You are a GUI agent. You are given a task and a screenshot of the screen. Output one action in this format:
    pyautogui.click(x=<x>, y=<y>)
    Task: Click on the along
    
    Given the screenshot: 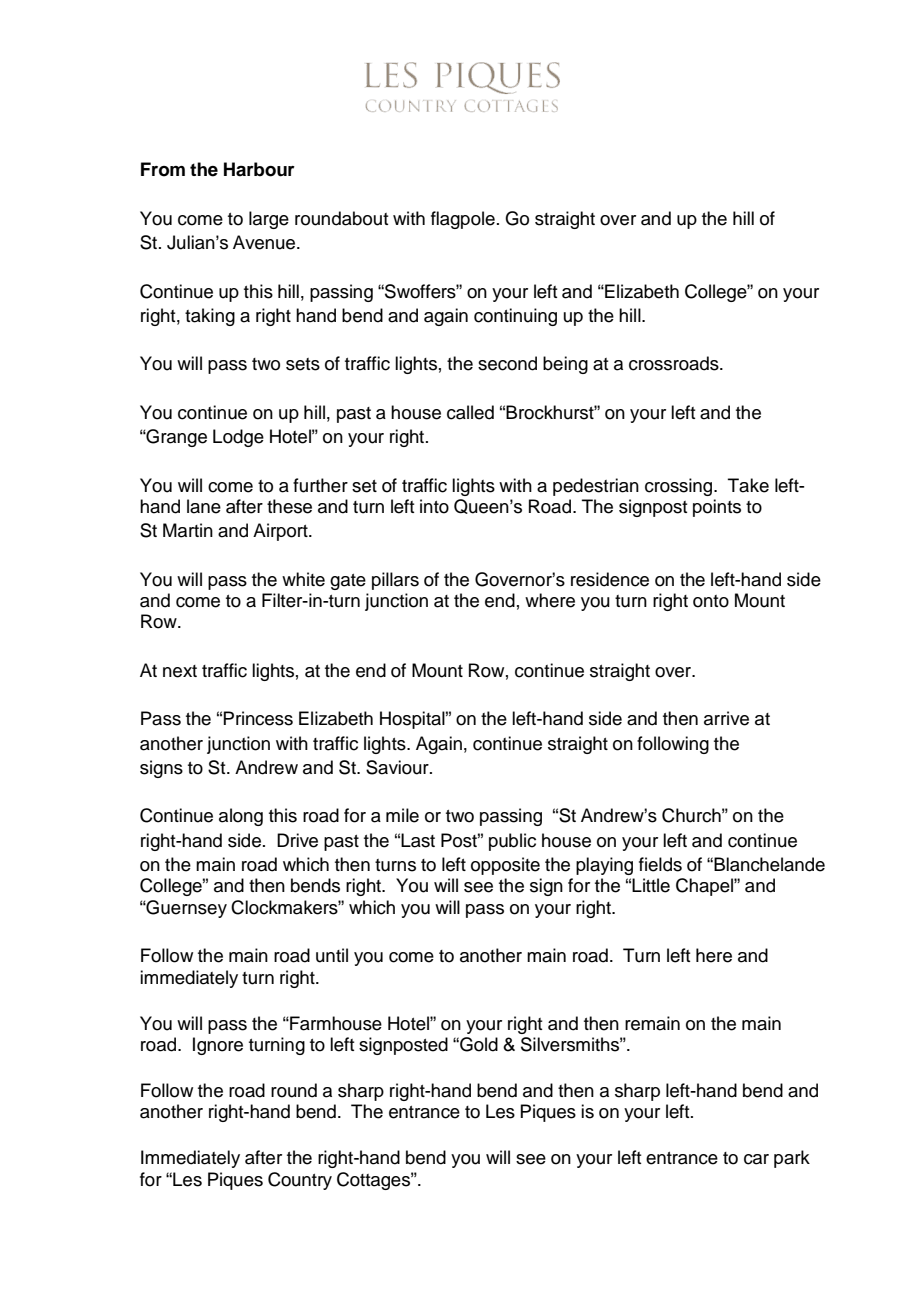 What is the action you would take?
    pyautogui.click(x=241, y=817)
